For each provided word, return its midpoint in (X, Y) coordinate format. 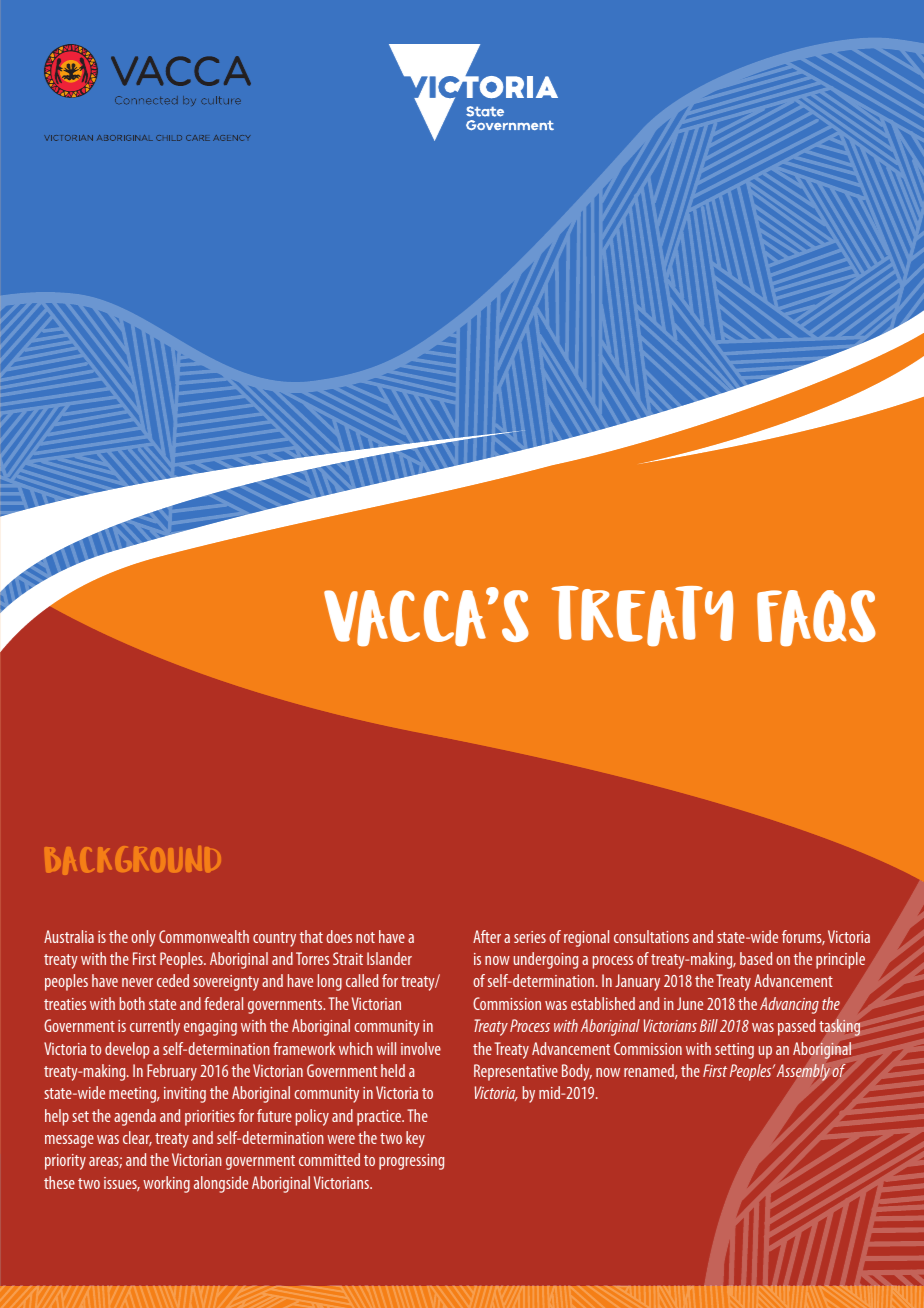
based (756, 958)
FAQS (816, 618)
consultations (651, 936)
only (143, 938)
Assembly (803, 1072)
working (166, 1184)
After (487, 936)
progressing (411, 1162)
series (530, 937)
